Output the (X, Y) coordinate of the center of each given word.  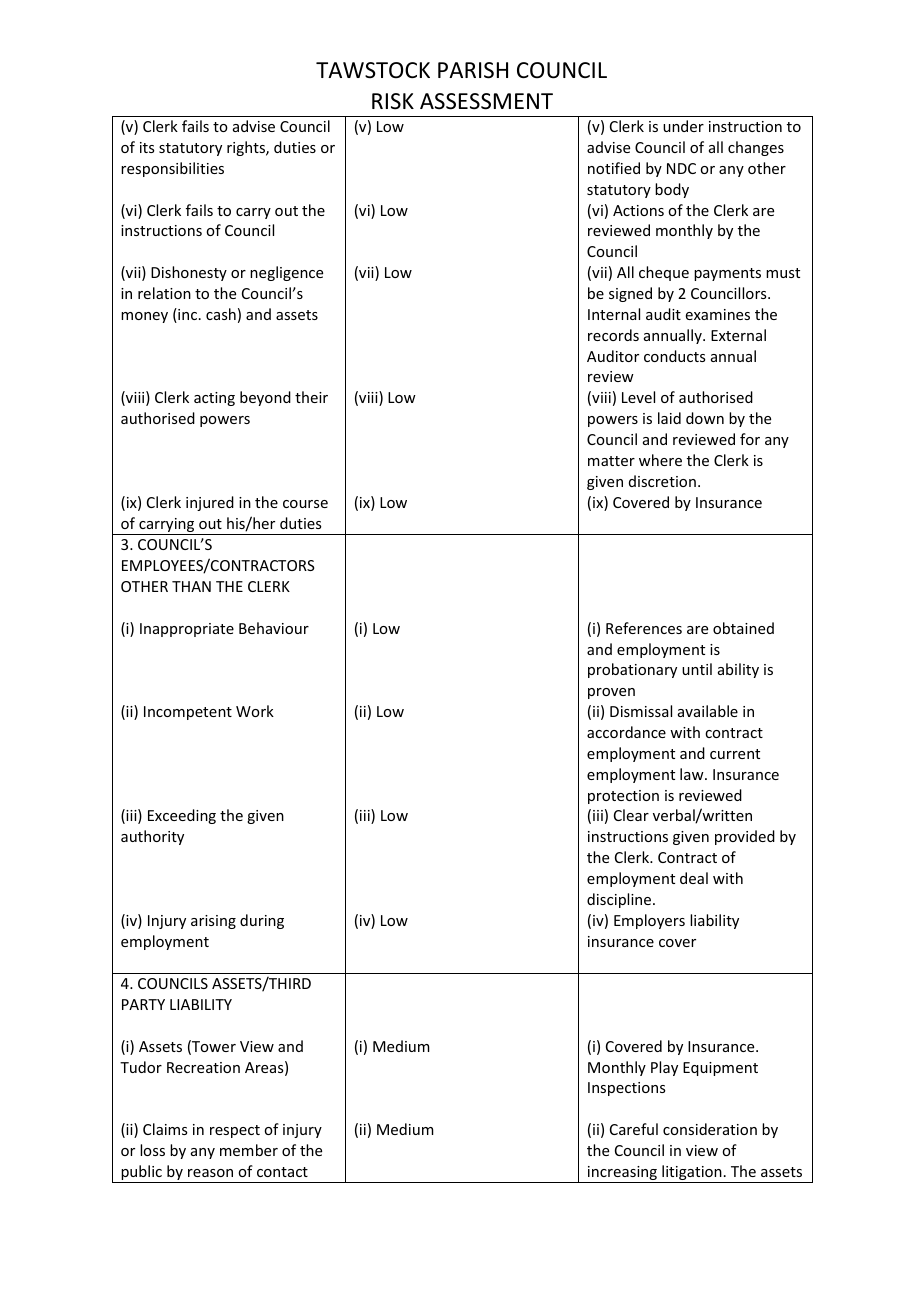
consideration (710, 1129)
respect (235, 1131)
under (683, 126)
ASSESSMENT (486, 101)
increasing (622, 1174)
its (147, 147)
